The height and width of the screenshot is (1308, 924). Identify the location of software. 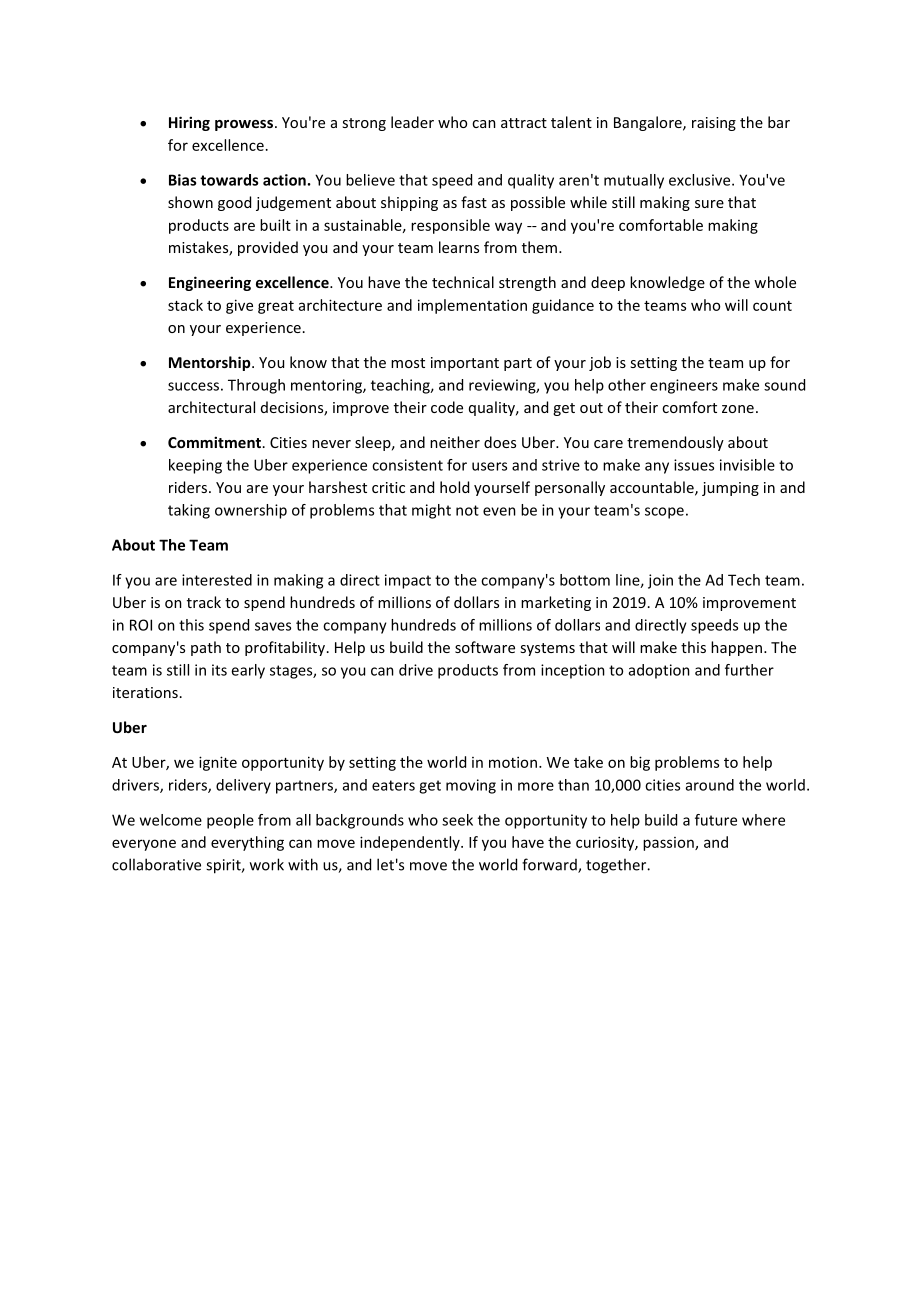
(485, 647).
